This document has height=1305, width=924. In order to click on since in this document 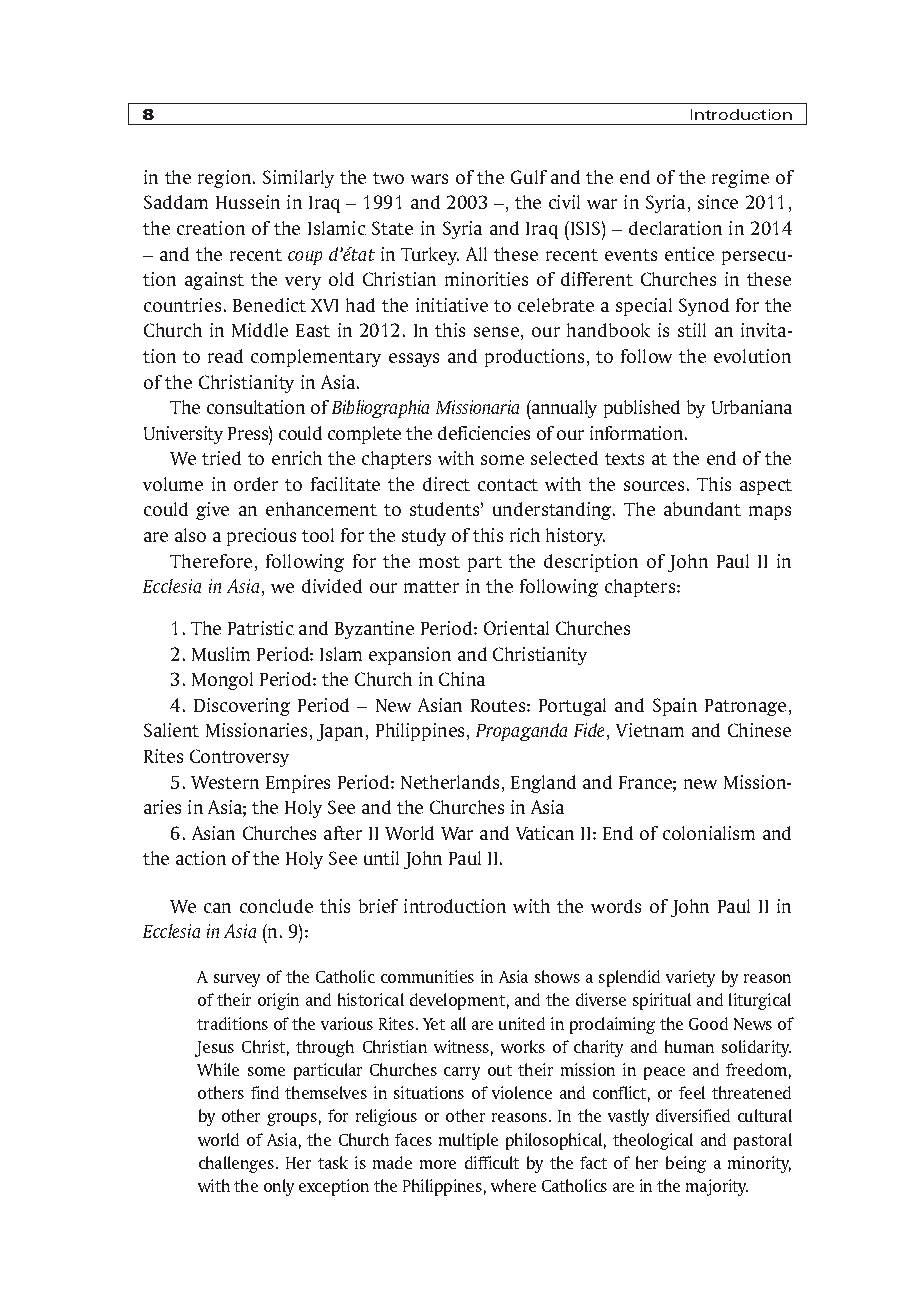, I will do `click(718, 202)`.
